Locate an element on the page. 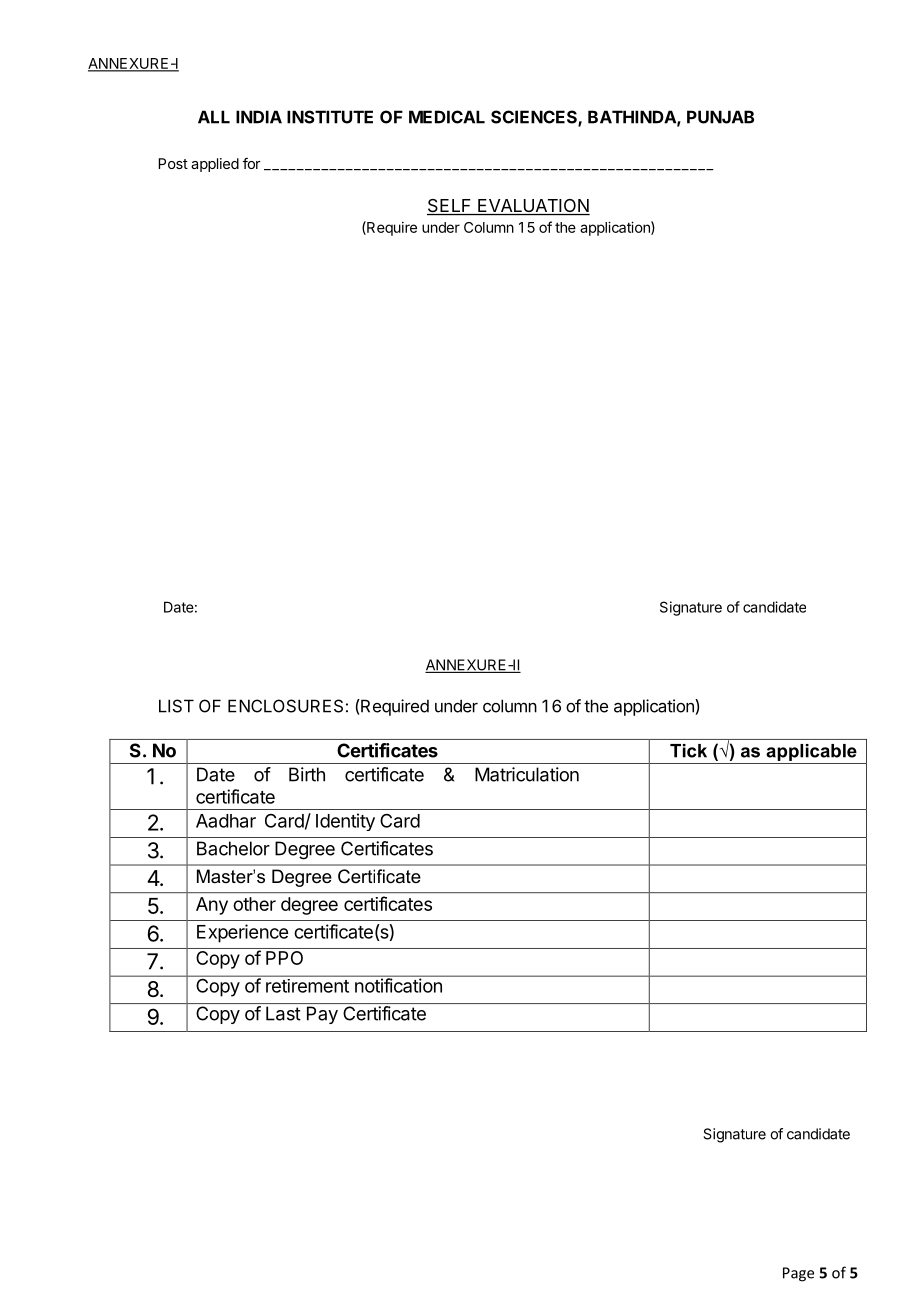 The image size is (924, 1308). PUNJAB is located at coordinates (720, 117).
